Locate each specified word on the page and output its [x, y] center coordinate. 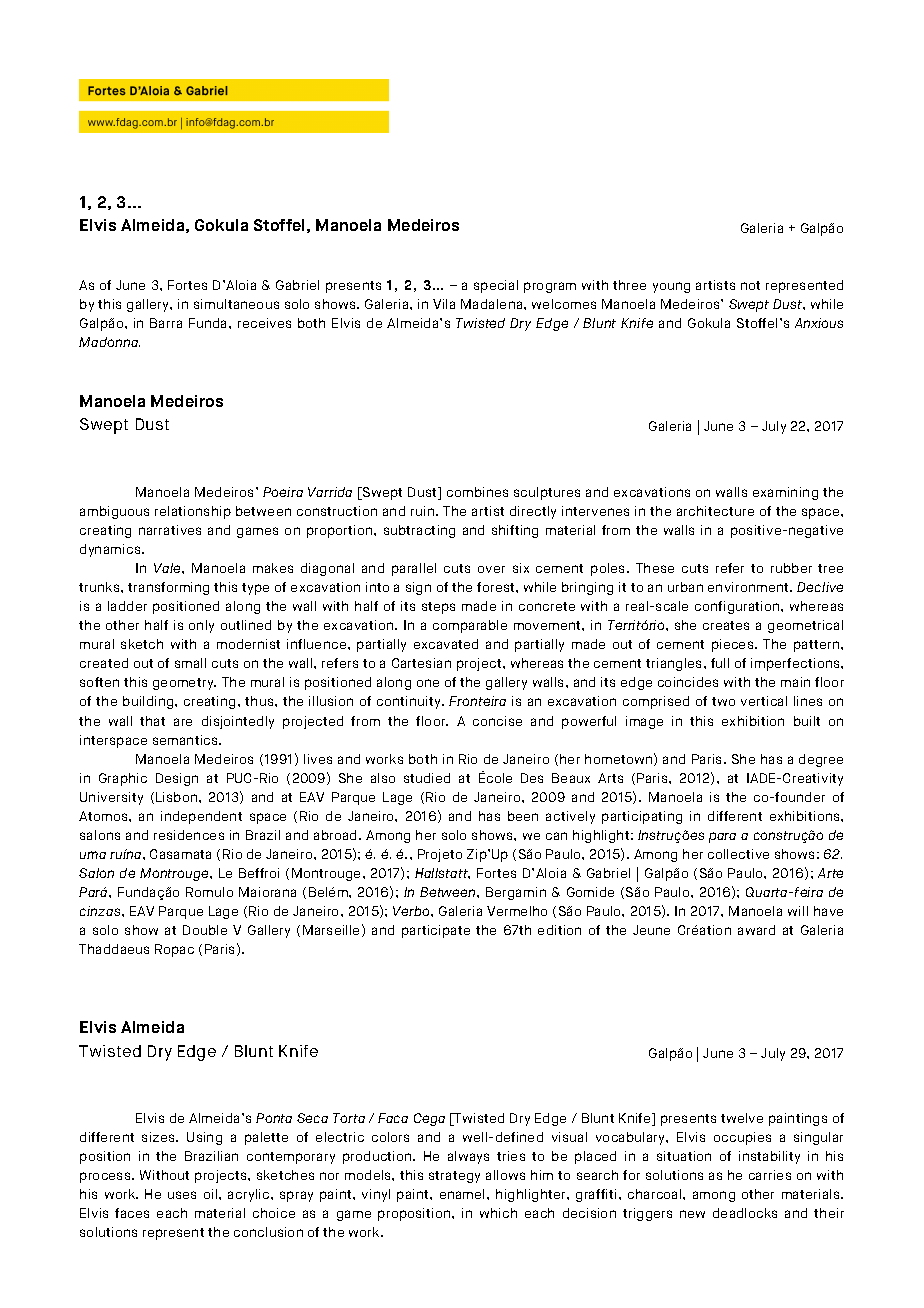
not [750, 285]
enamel [464, 1194]
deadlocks [745, 1213]
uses [182, 1195]
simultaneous [236, 304]
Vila [444, 304]
